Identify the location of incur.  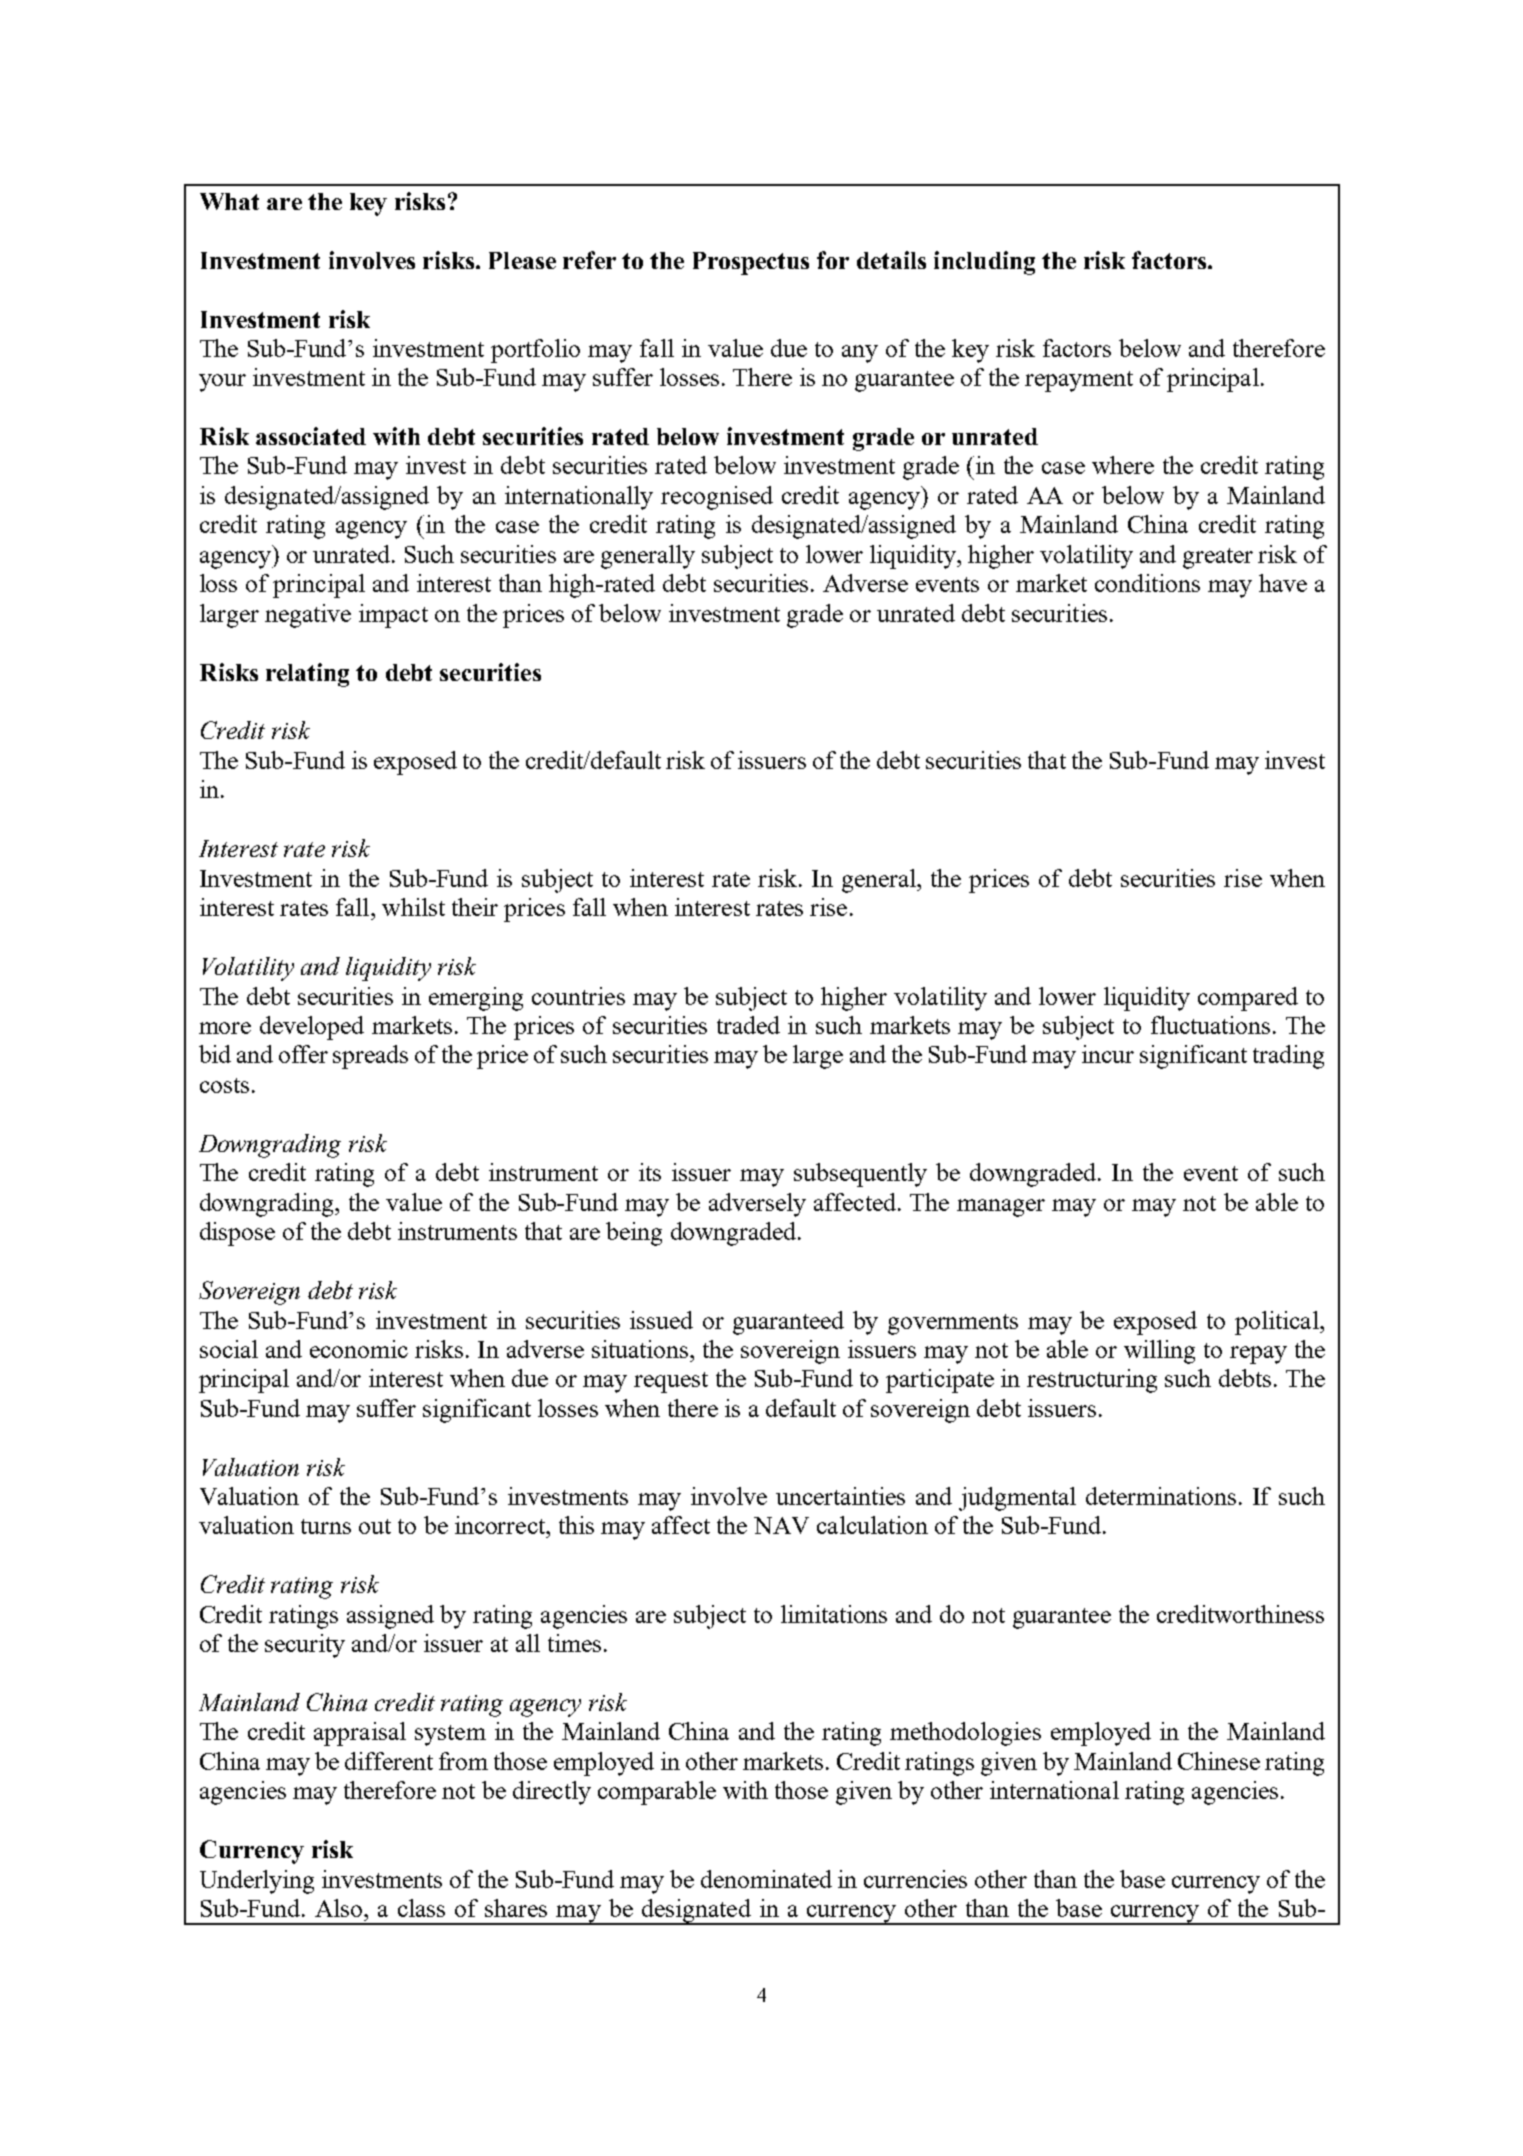
(1108, 1054).
